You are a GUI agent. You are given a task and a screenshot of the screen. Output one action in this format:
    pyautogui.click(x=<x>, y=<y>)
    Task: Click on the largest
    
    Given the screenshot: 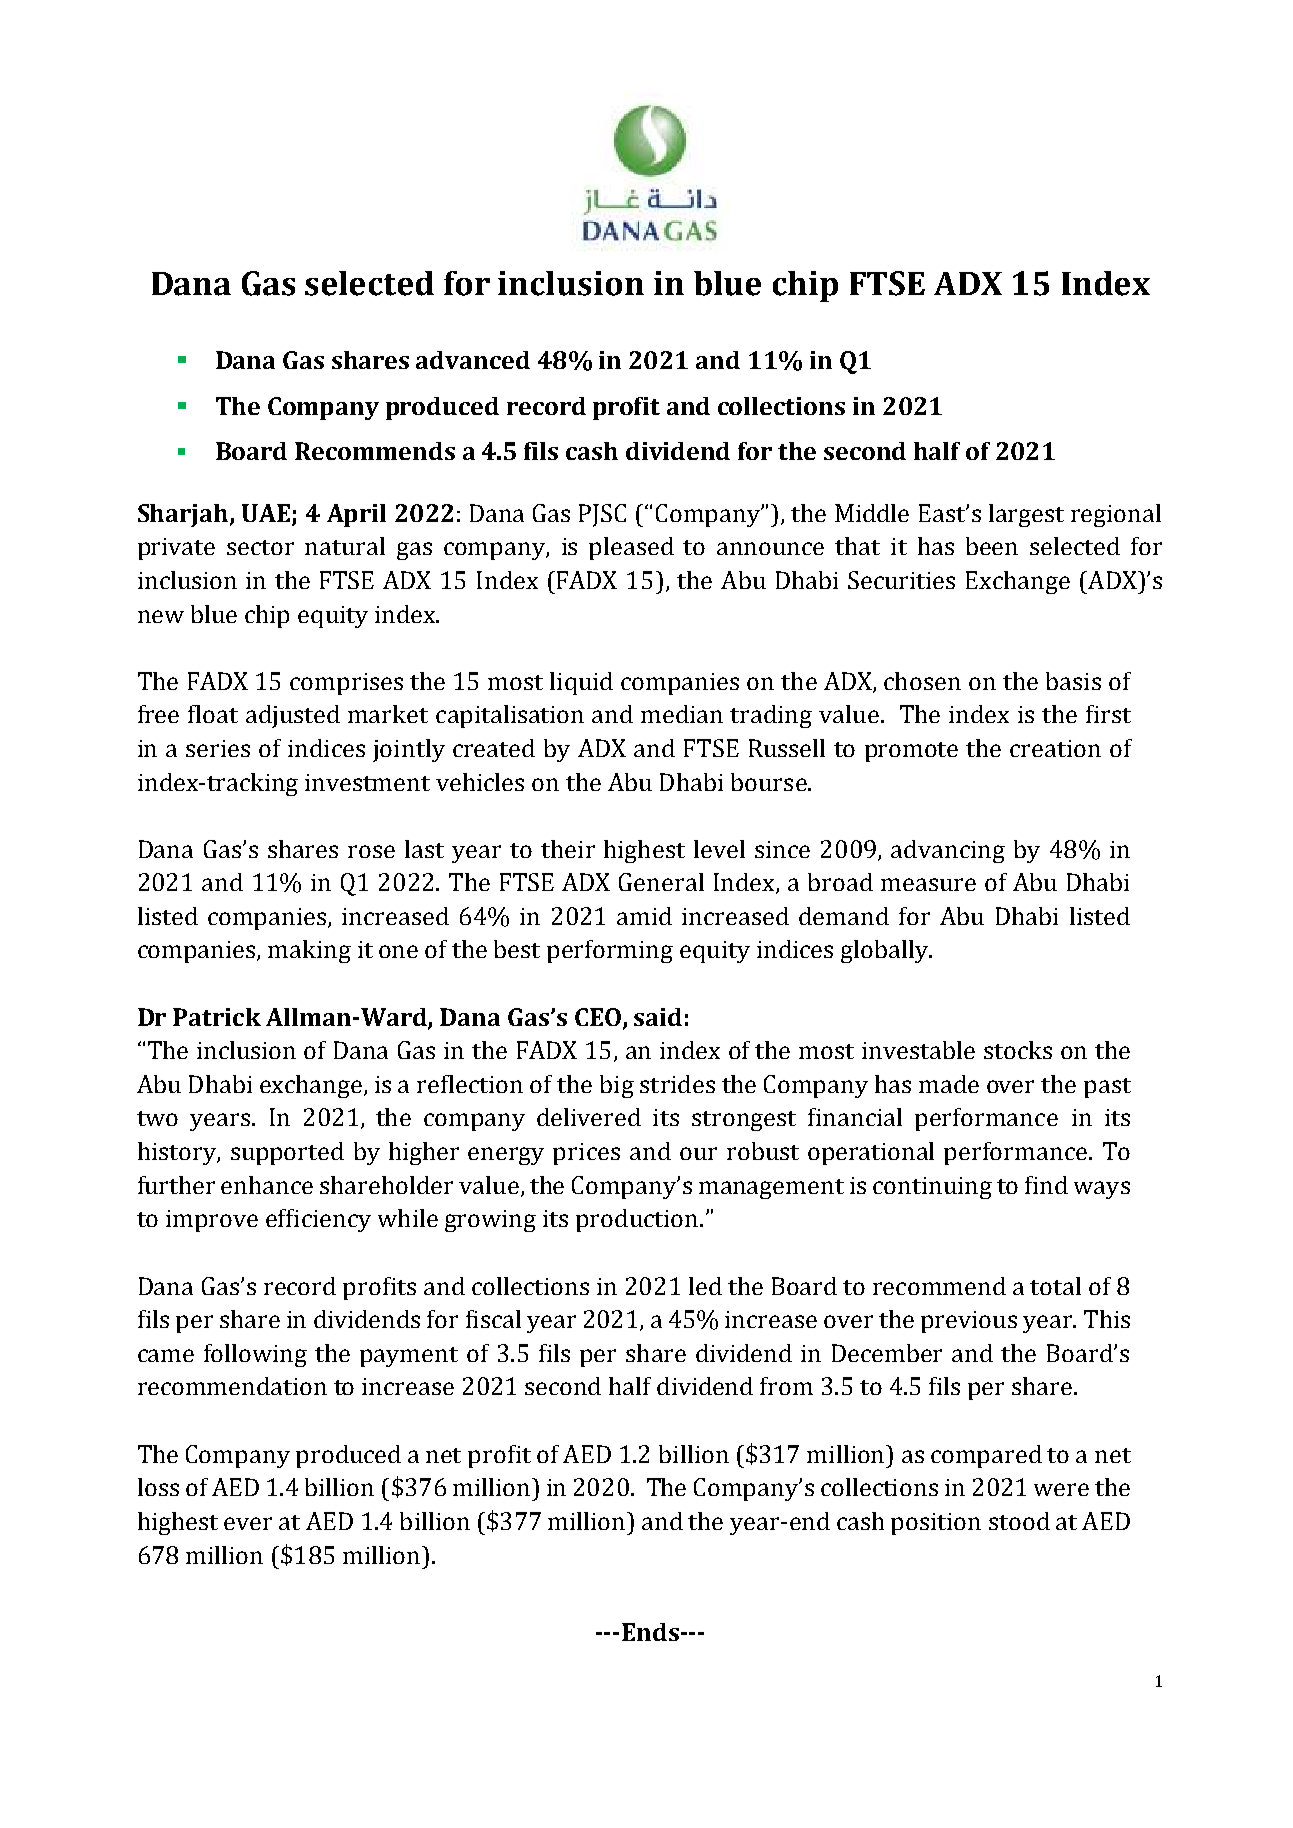 What is the action you would take?
    pyautogui.click(x=1026, y=515)
